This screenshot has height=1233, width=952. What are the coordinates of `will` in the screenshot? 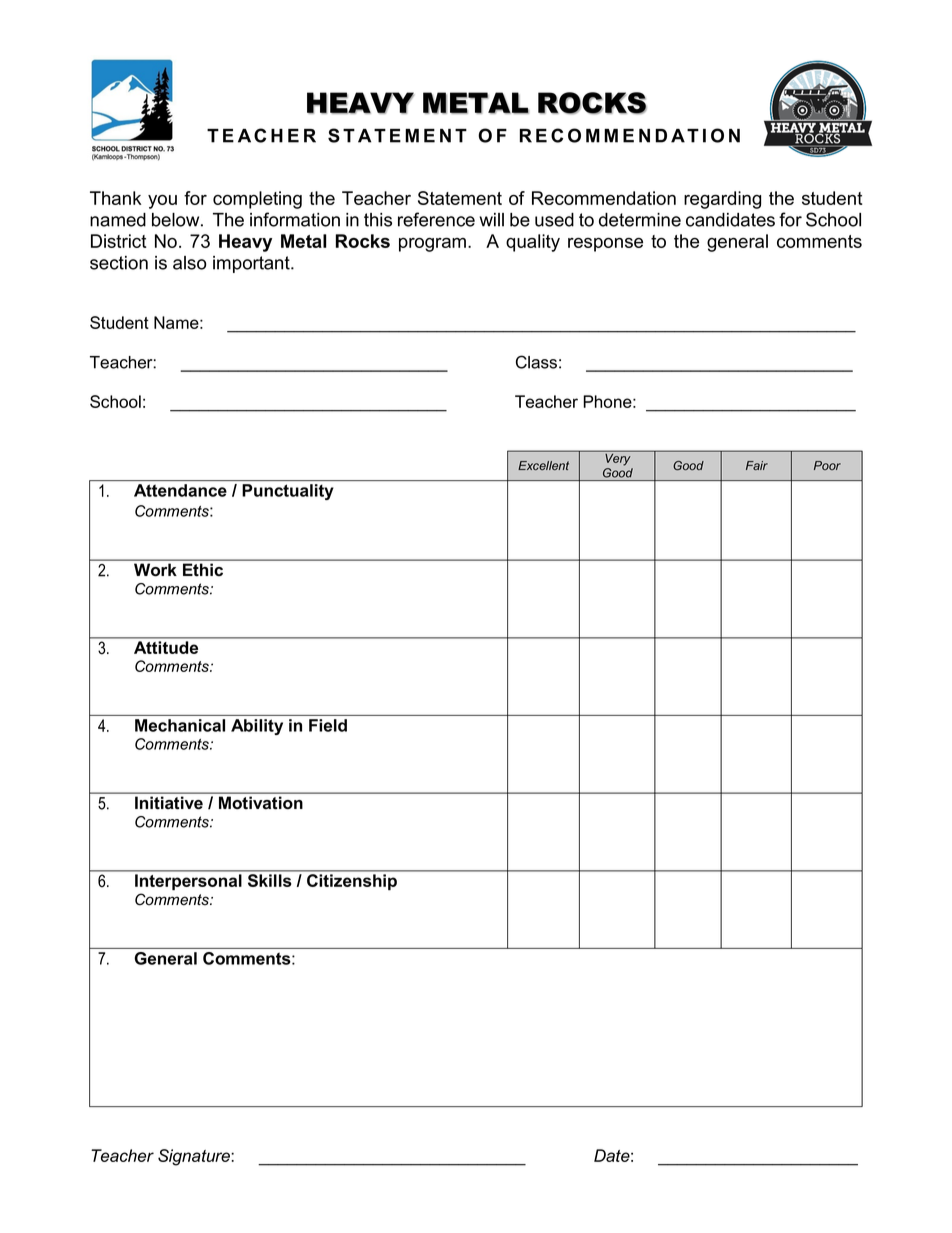 It's located at (491, 220).
